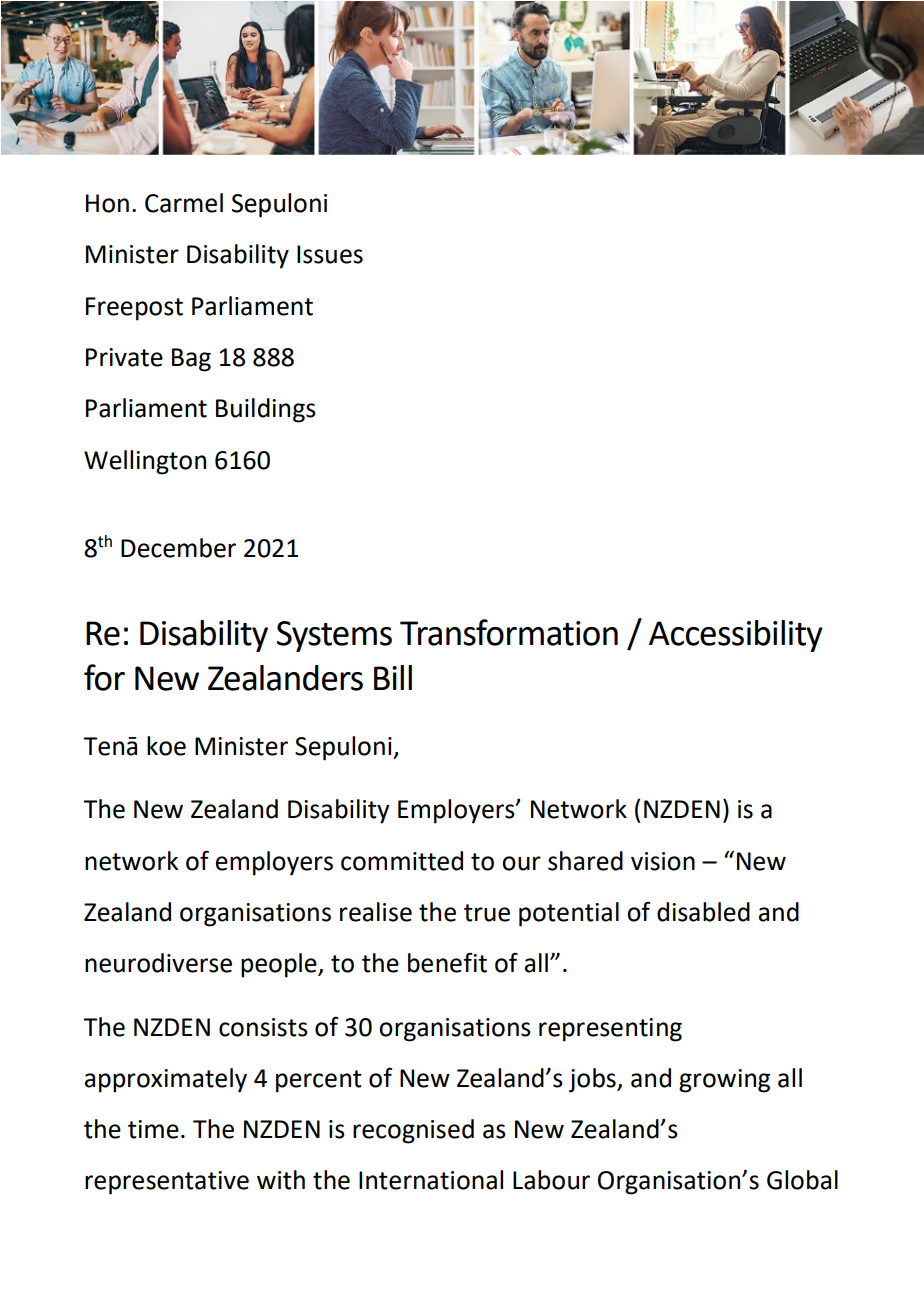 This page has height=1308, width=924. I want to click on Issues, so click(330, 254).
